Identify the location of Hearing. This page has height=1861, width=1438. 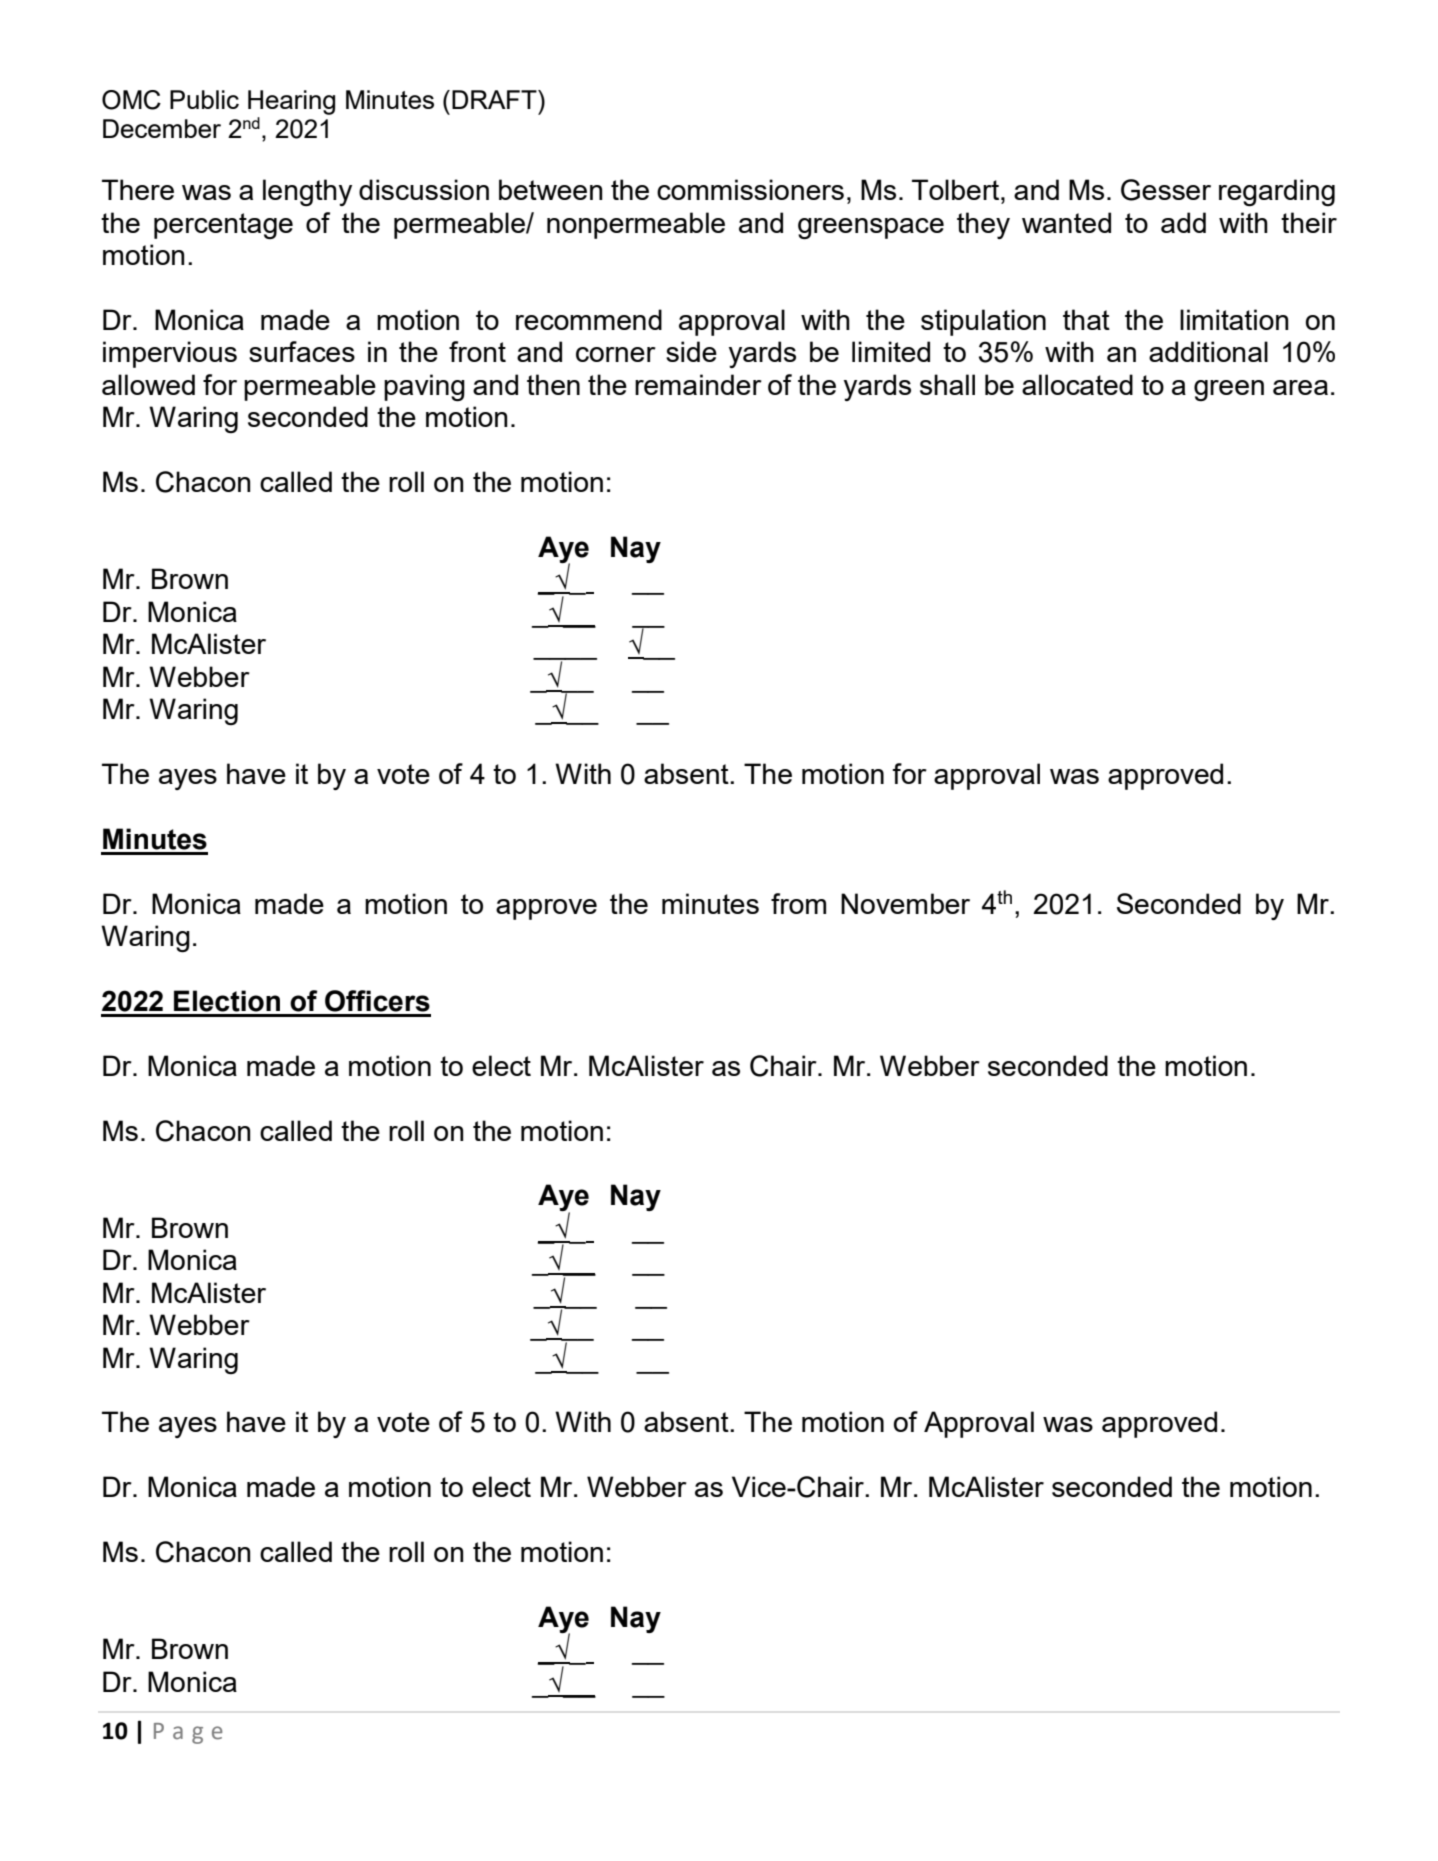
(291, 102).
